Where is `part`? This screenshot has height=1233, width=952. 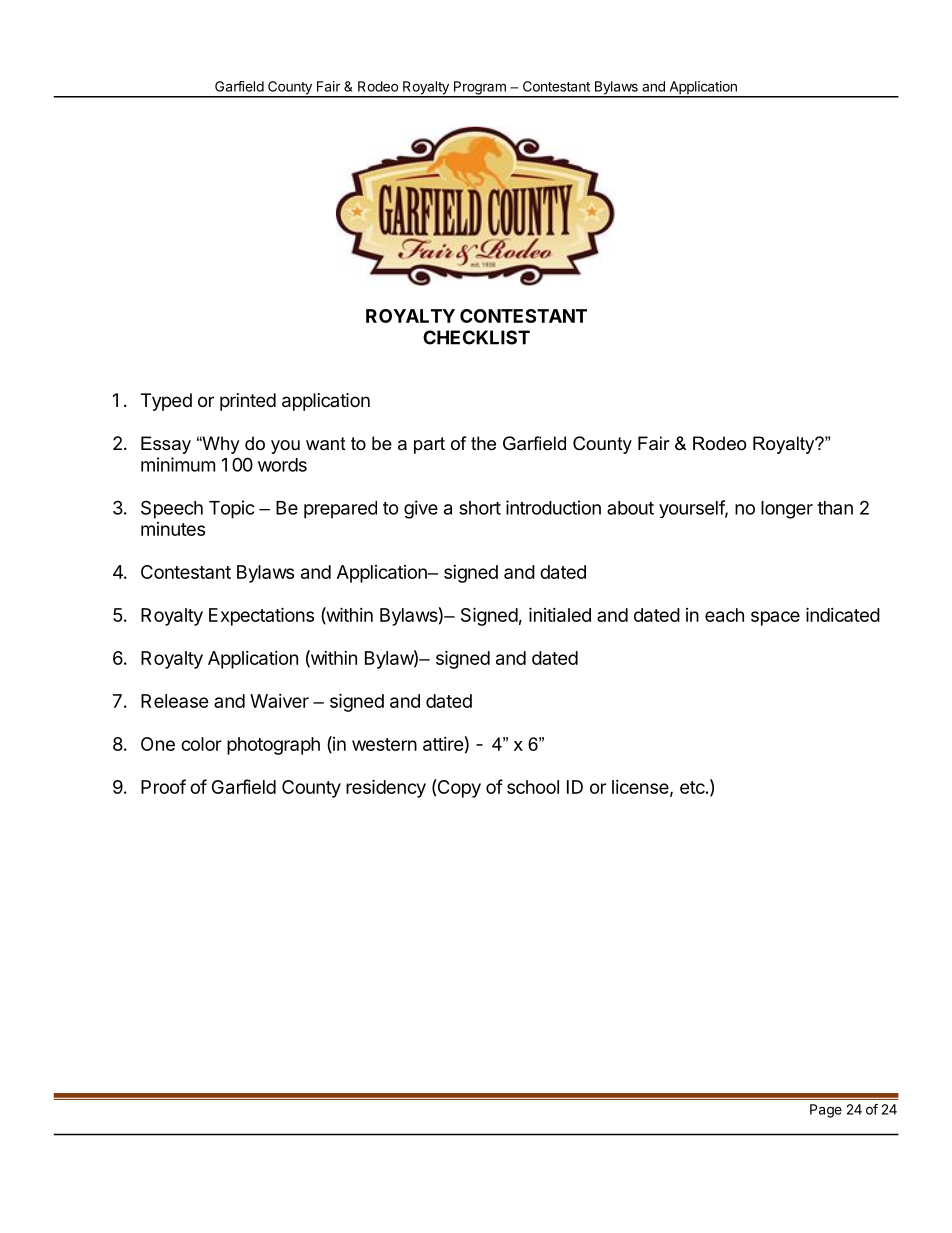 part is located at coordinates (429, 445).
